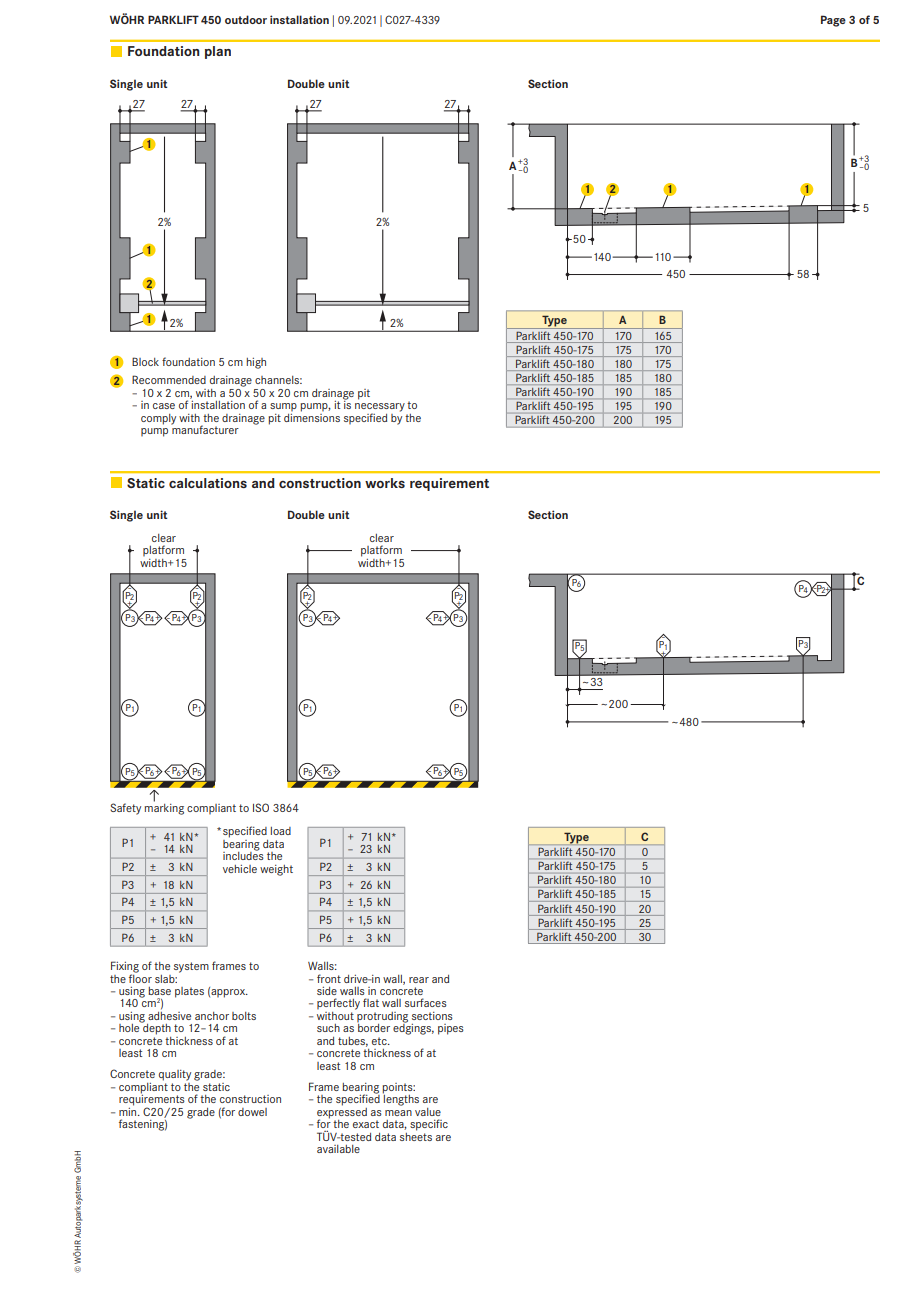 This screenshot has height=1308, width=924. I want to click on pipes, so click(451, 1029).
